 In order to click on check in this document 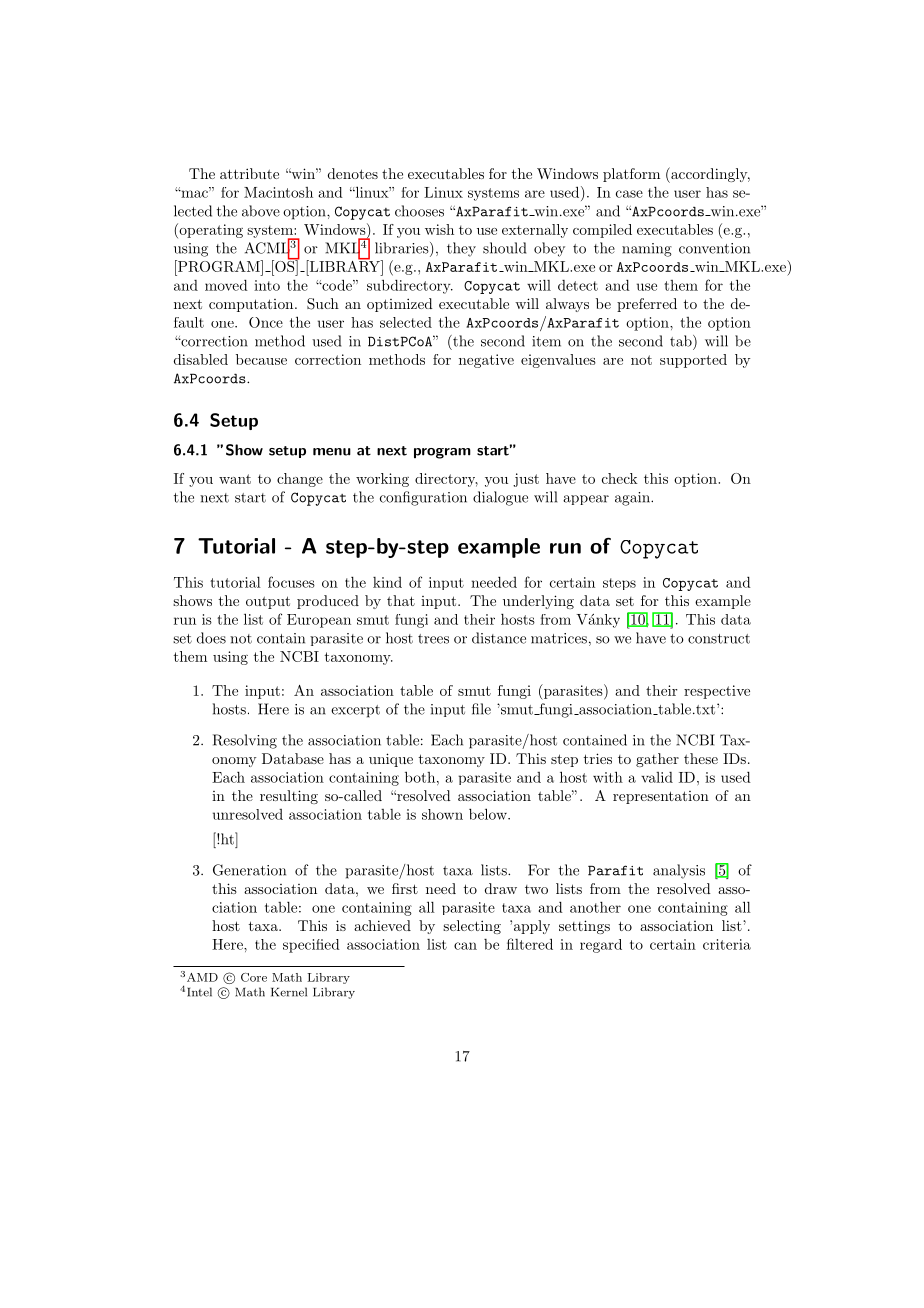, I will do `click(620, 478)`.
